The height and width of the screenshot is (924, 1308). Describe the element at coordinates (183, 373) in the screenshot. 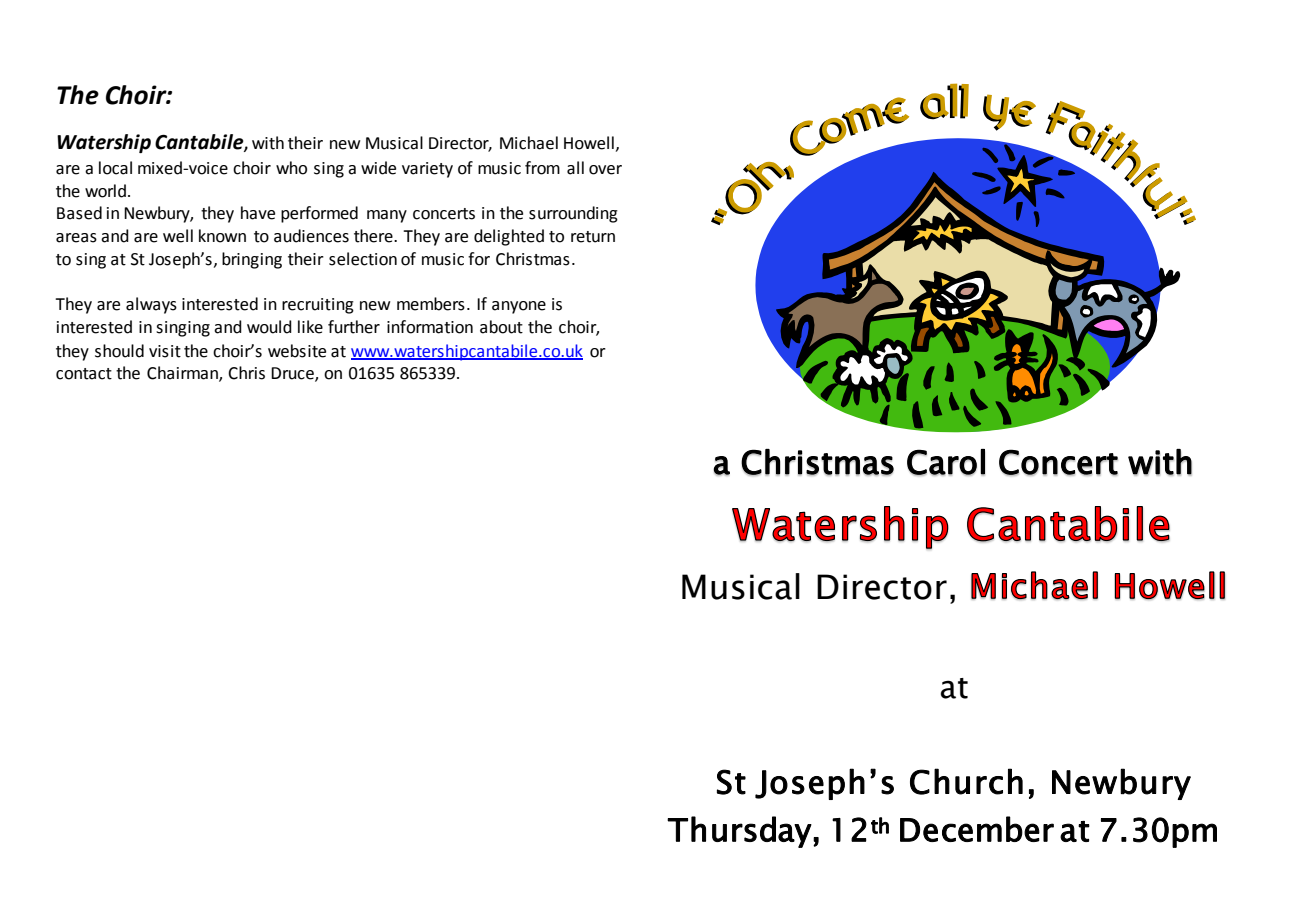

I see `Chairman` at that location.
